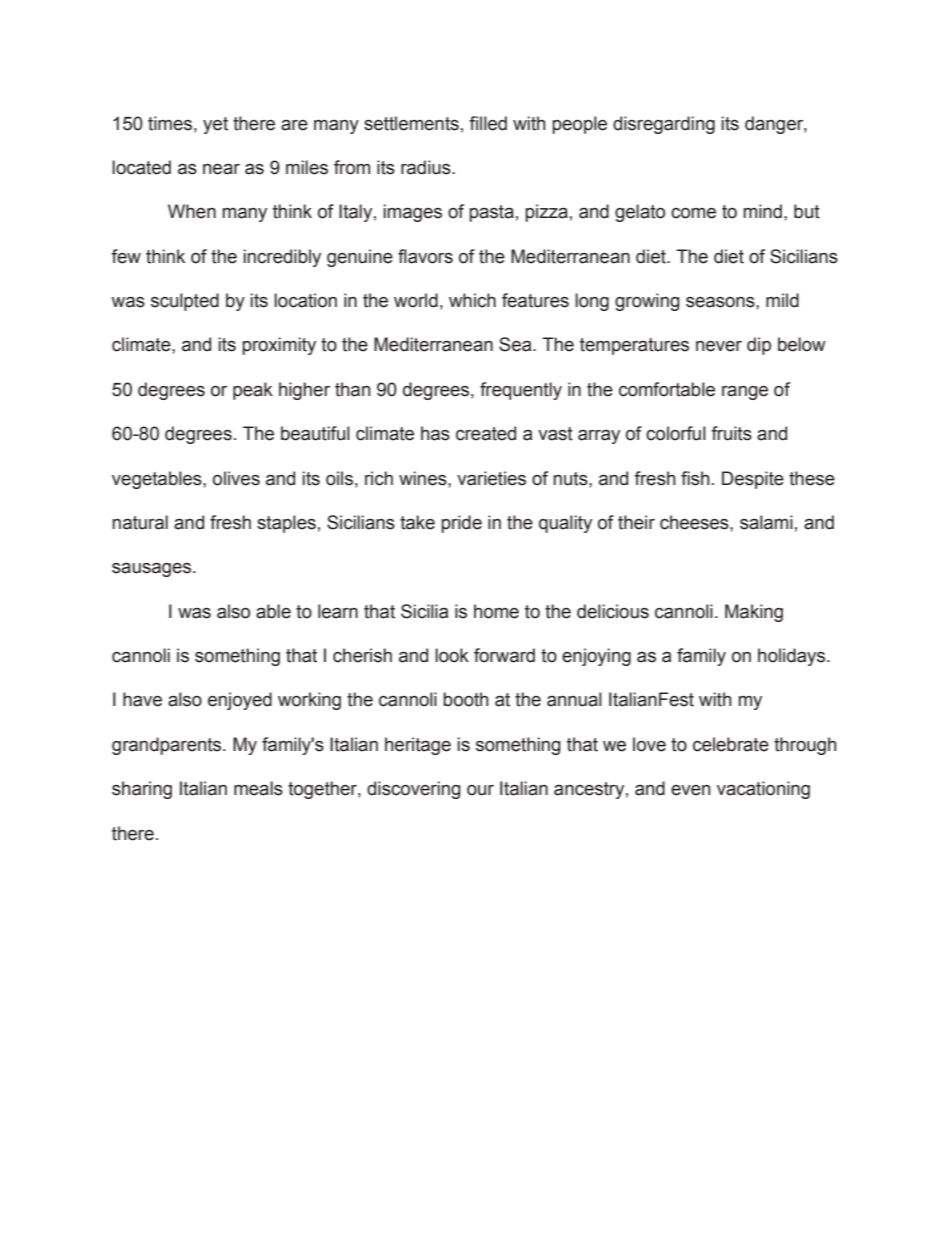 This screenshot has height=1233, width=952. I want to click on beautiful, so click(315, 433).
